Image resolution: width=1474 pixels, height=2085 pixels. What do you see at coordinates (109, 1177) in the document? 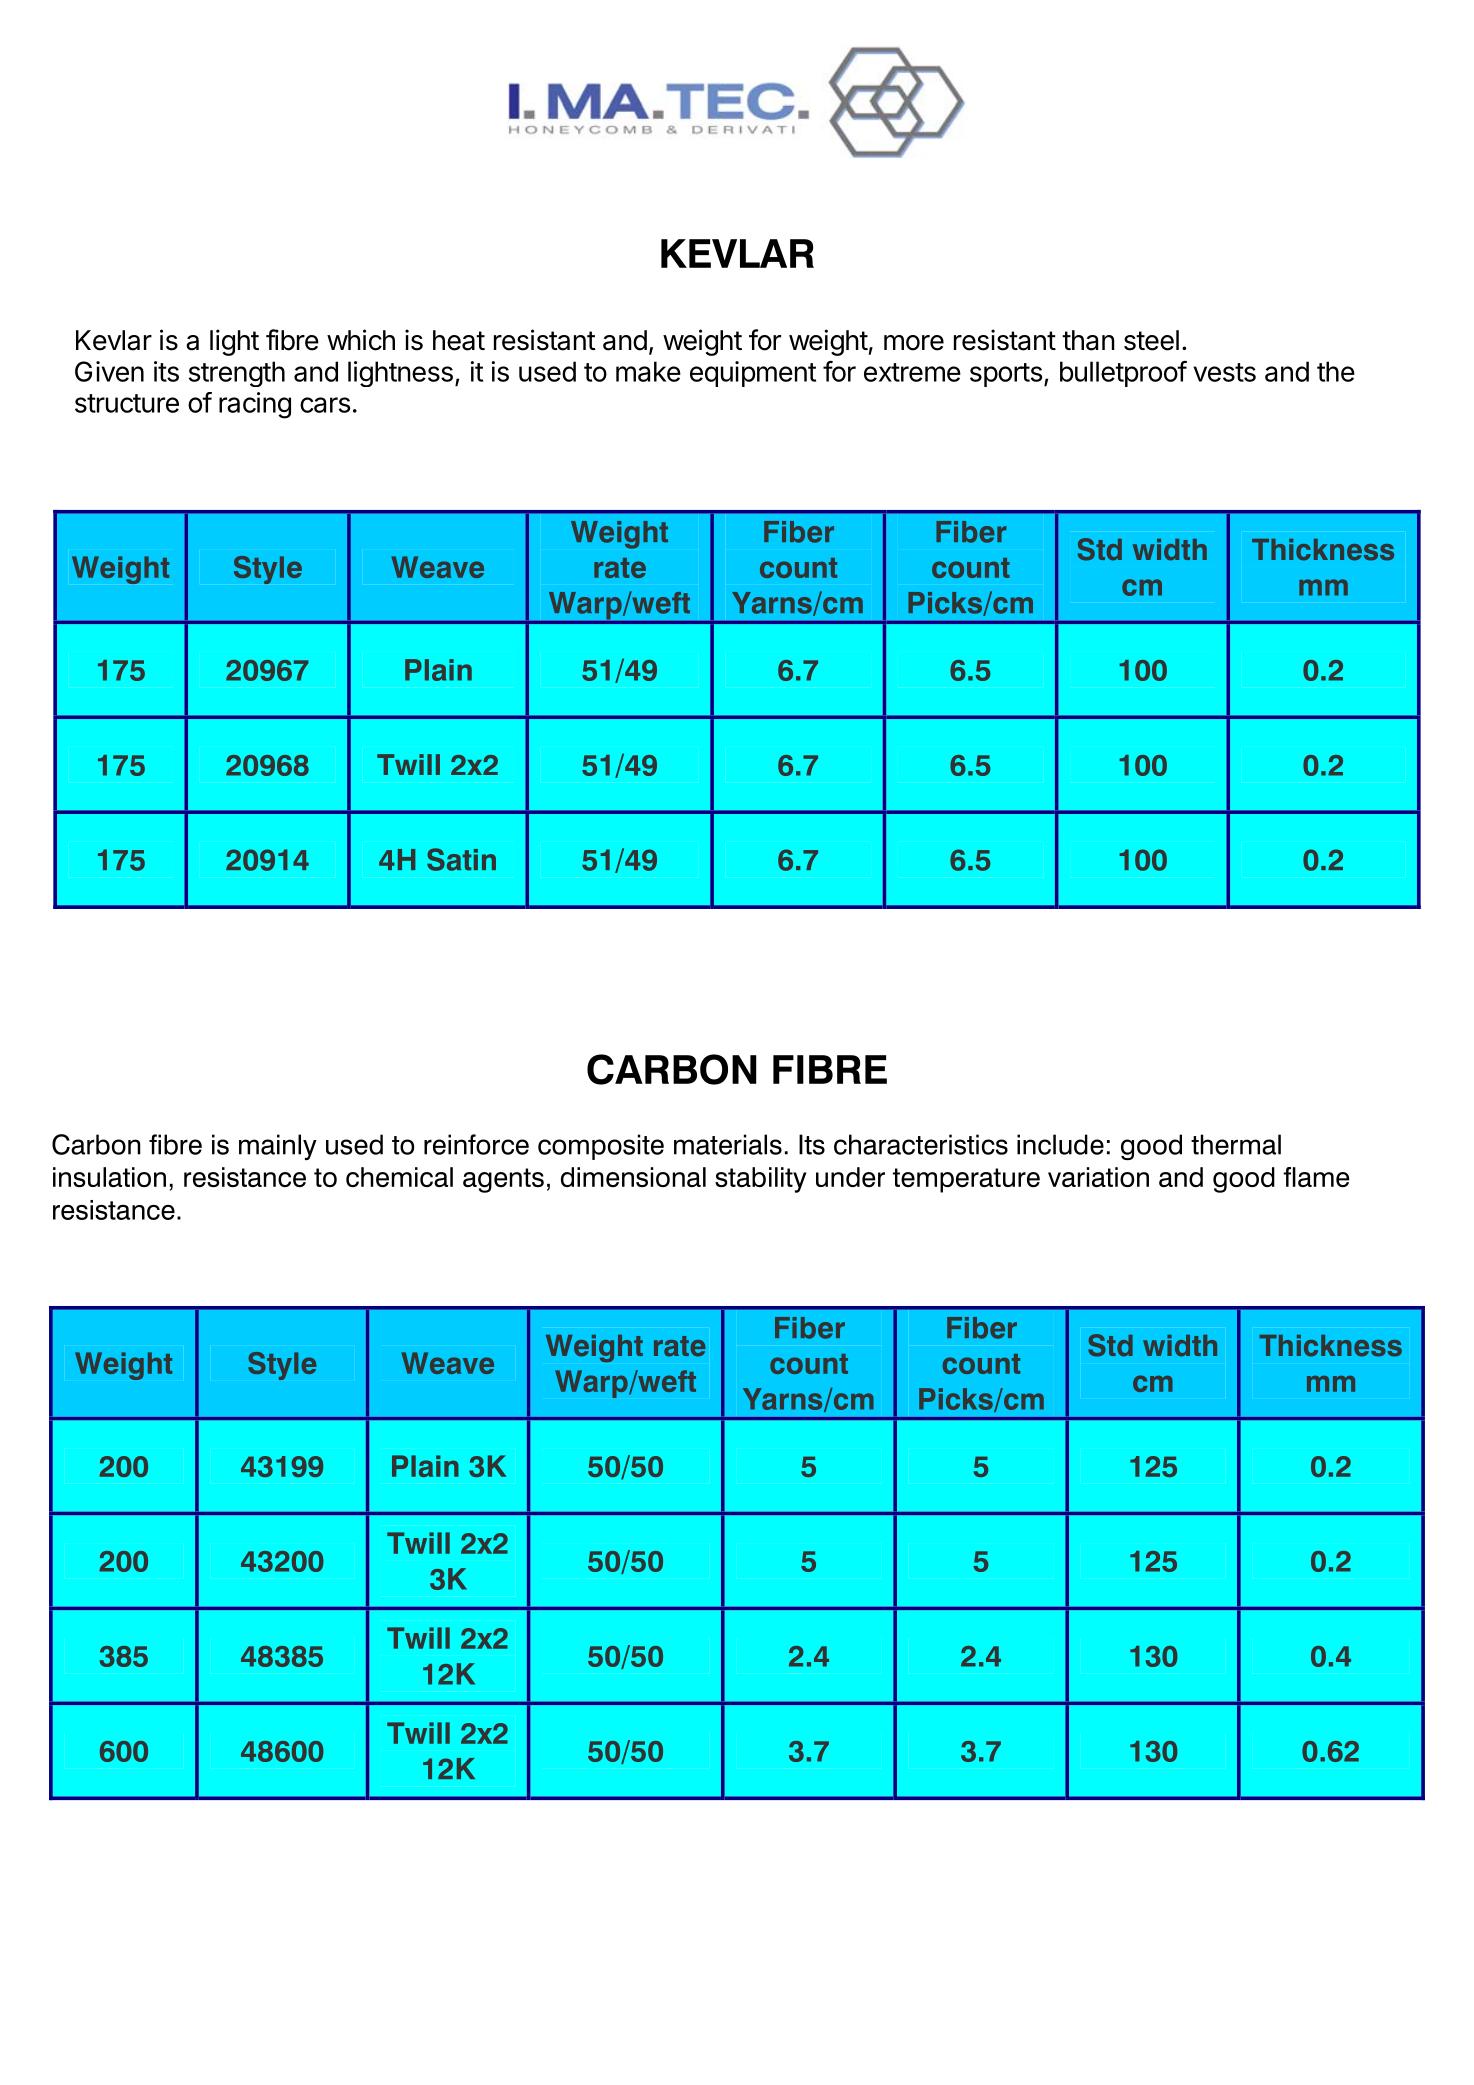
I see `insulation` at bounding box center [109, 1177].
